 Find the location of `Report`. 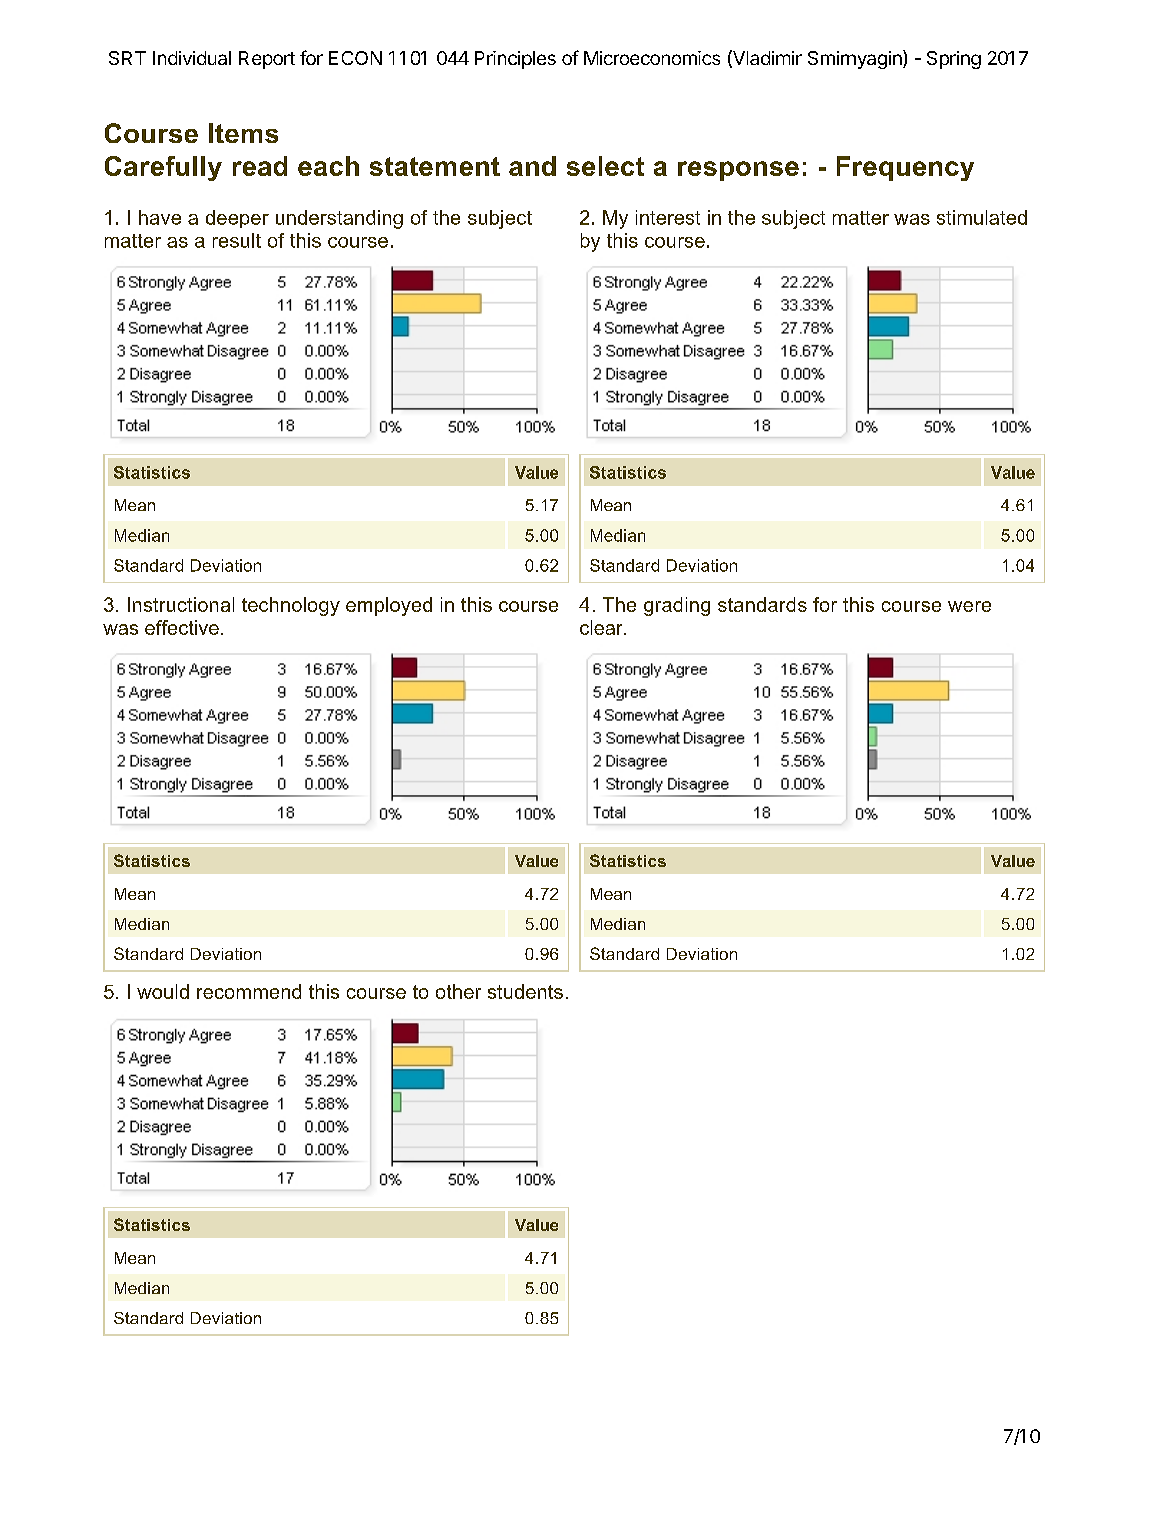

Report is located at coordinates (267, 60).
